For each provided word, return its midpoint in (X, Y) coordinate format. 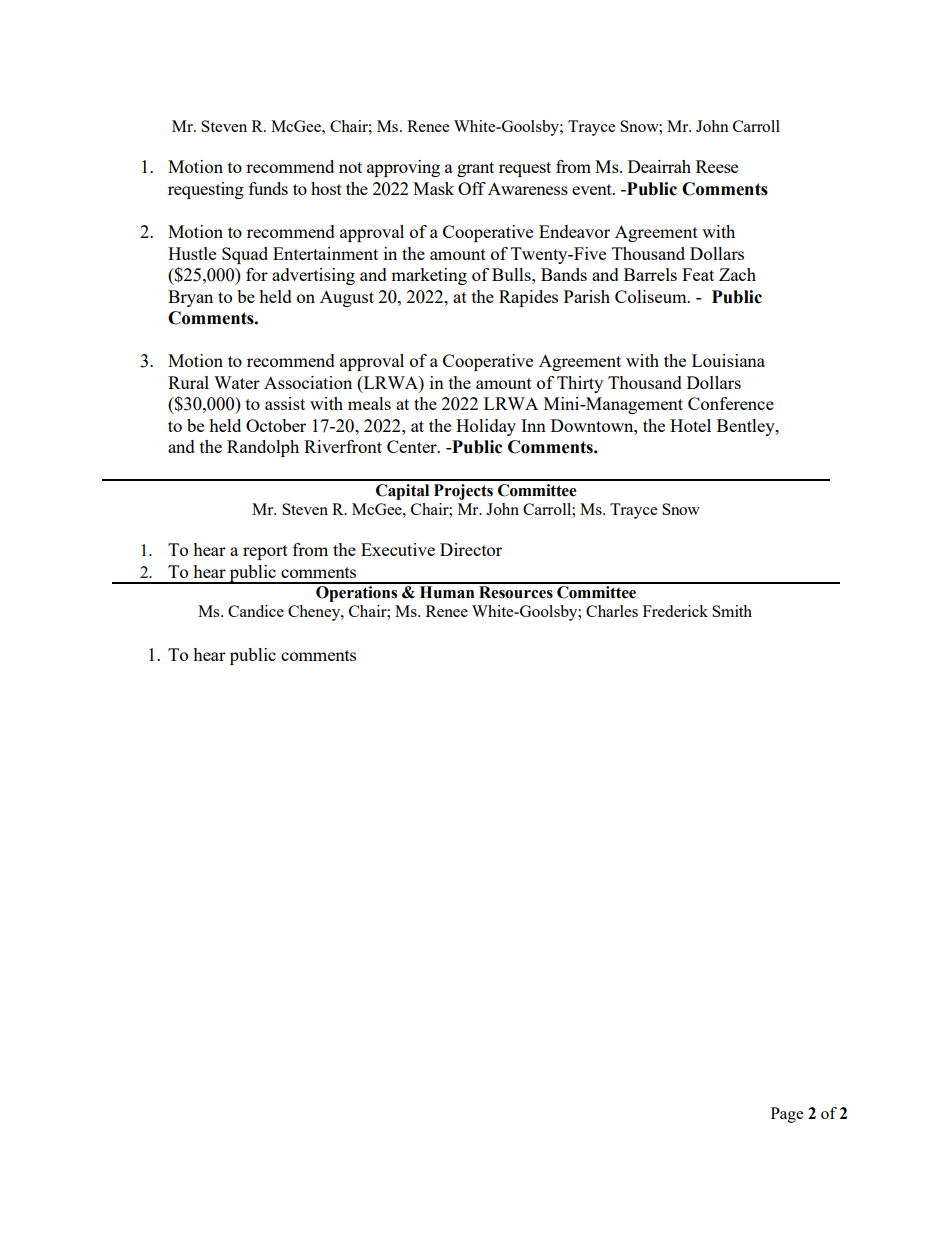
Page (787, 1115)
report (265, 552)
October (276, 425)
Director (471, 549)
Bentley (747, 427)
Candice (256, 611)
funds (268, 188)
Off (472, 188)
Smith (732, 611)
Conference (731, 403)
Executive (398, 549)
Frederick (675, 611)
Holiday (486, 427)
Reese (717, 166)
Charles (612, 611)
